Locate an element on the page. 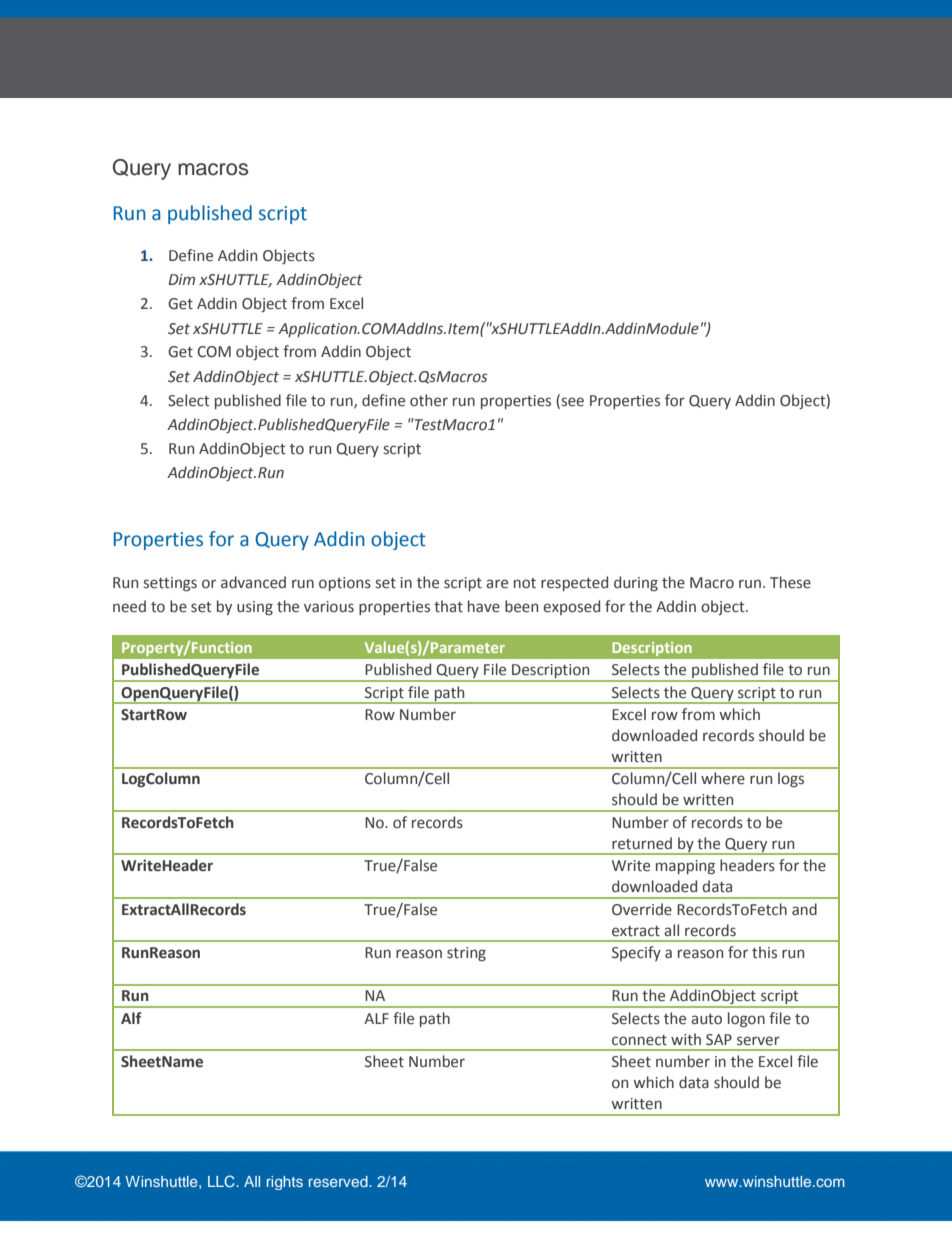  reserved is located at coordinates (339, 1181).
